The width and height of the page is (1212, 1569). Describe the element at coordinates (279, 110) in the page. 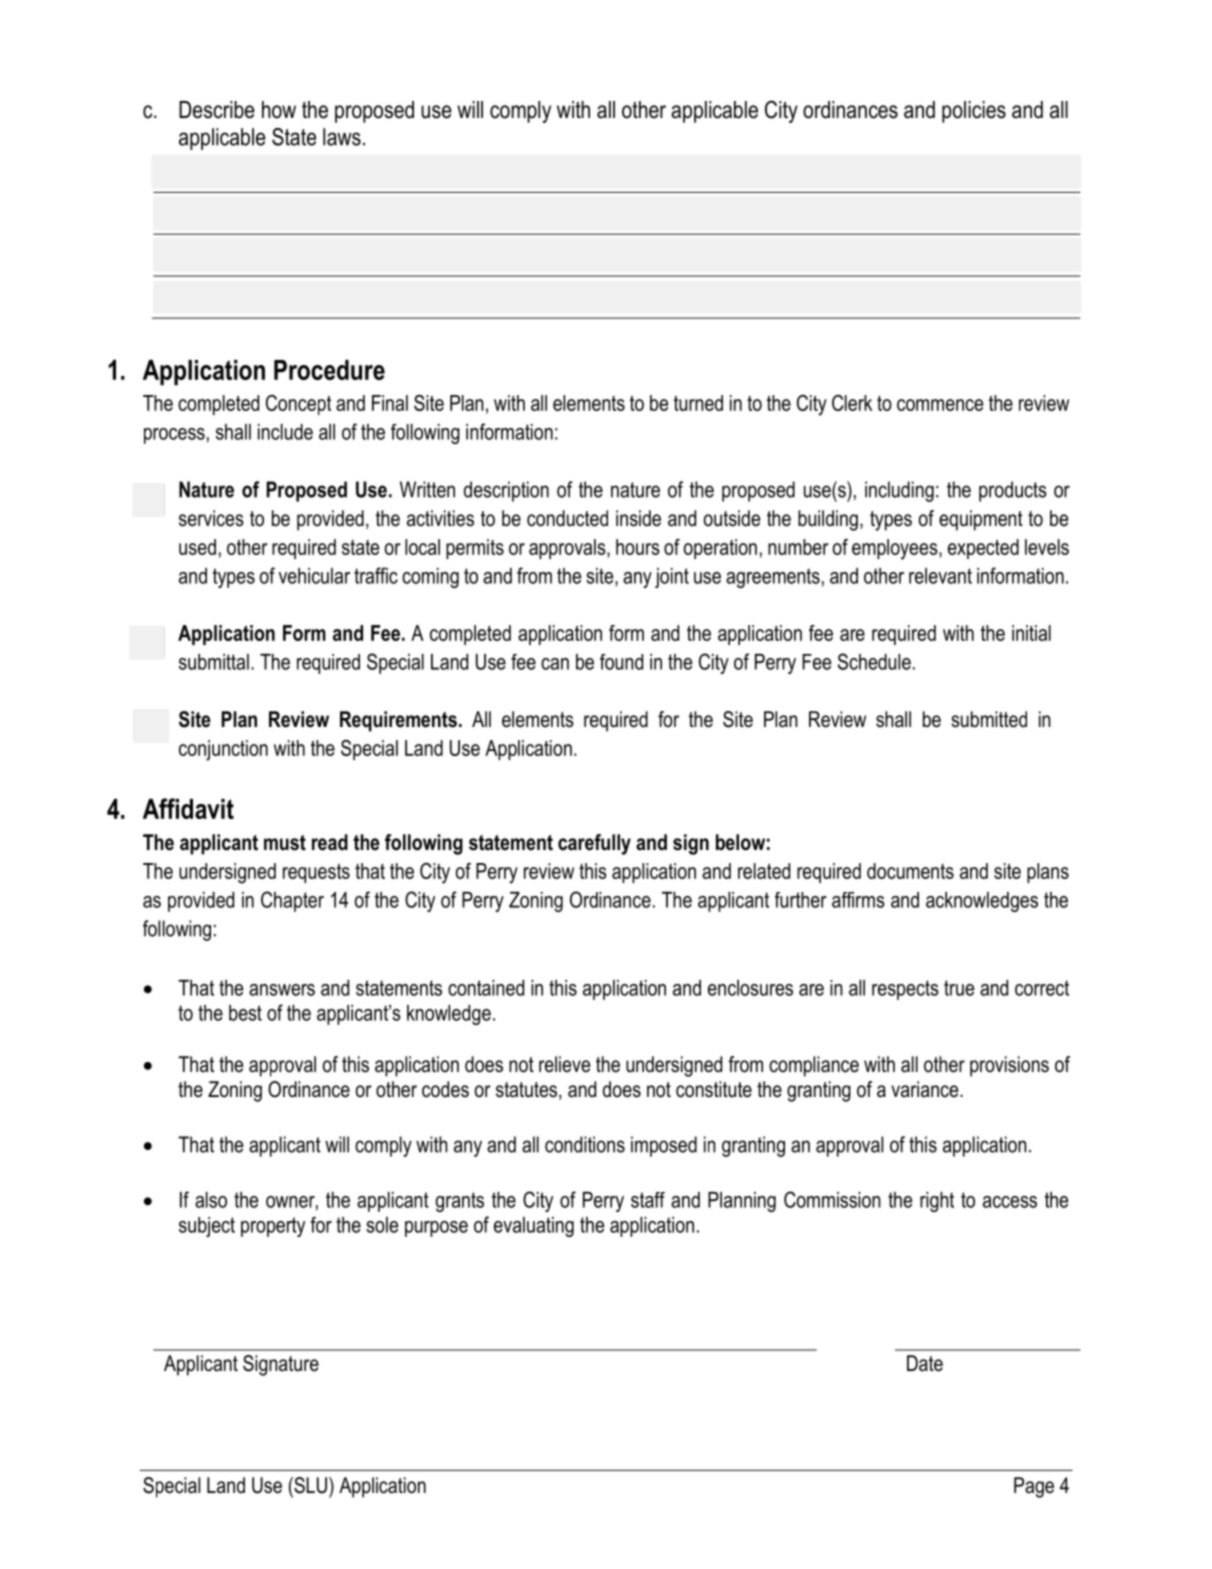

I see `how` at that location.
